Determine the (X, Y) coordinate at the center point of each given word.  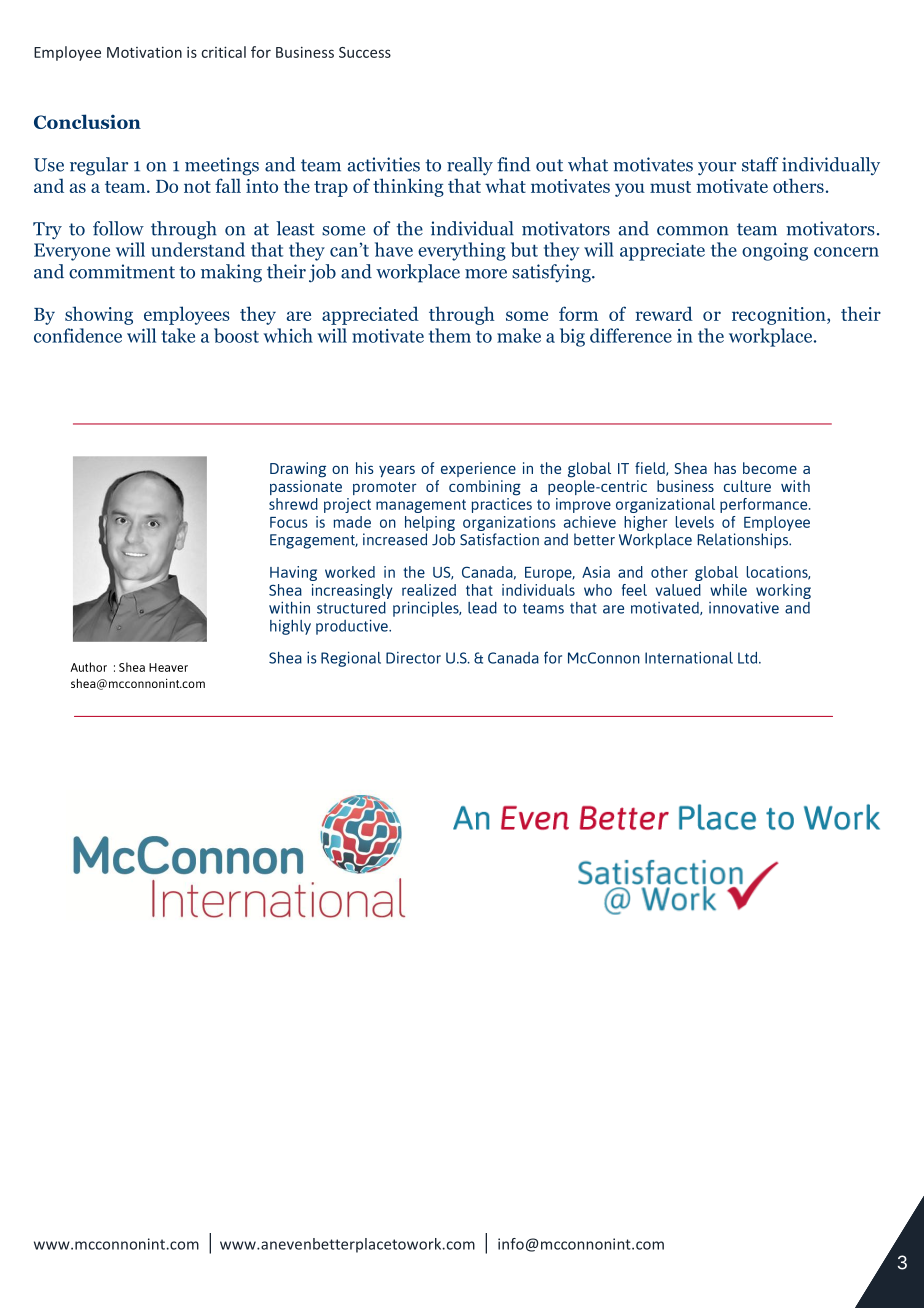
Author (88, 667)
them (450, 335)
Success (365, 52)
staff (760, 164)
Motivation (144, 52)
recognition (780, 316)
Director (413, 658)
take (178, 335)
